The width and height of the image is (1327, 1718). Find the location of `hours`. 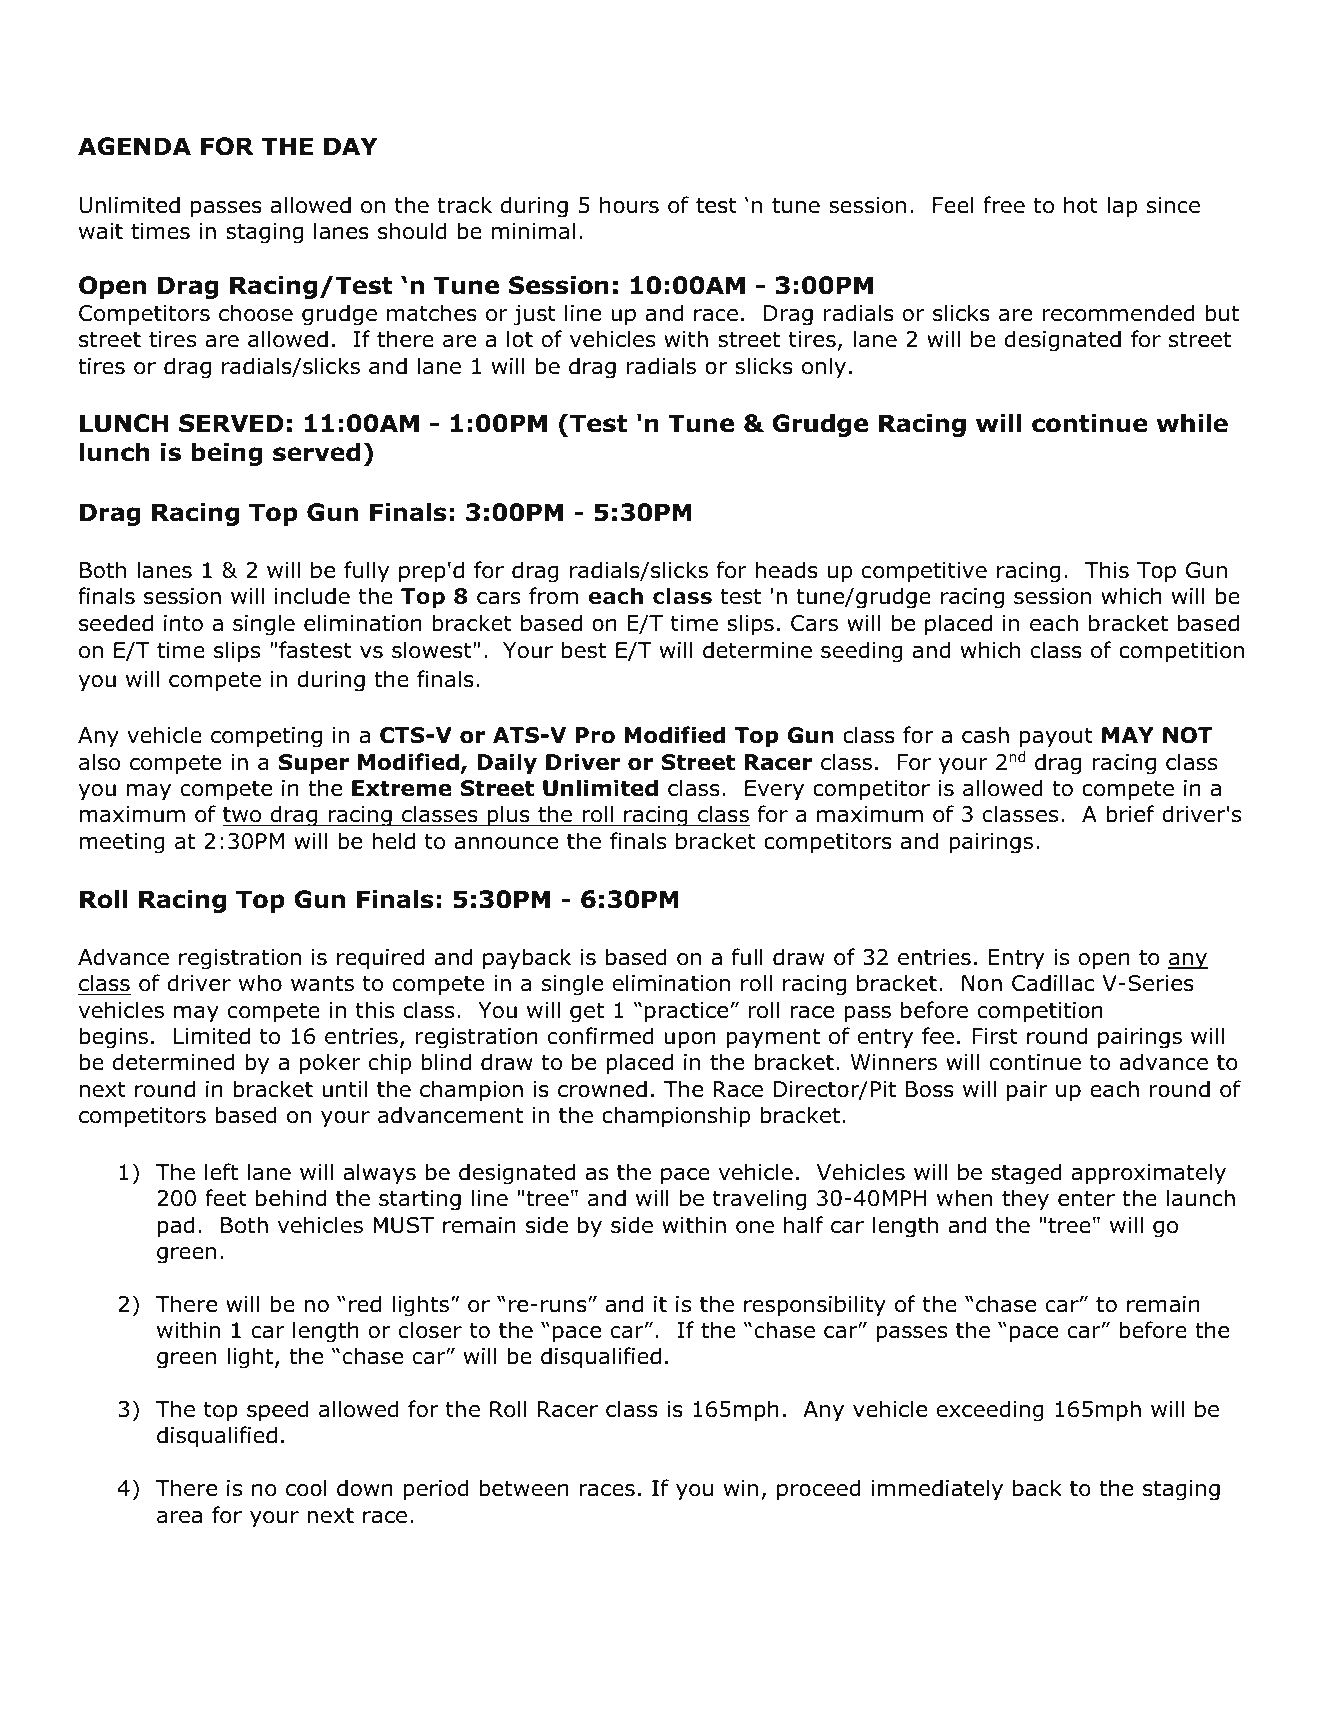

hours is located at coordinates (629, 205).
